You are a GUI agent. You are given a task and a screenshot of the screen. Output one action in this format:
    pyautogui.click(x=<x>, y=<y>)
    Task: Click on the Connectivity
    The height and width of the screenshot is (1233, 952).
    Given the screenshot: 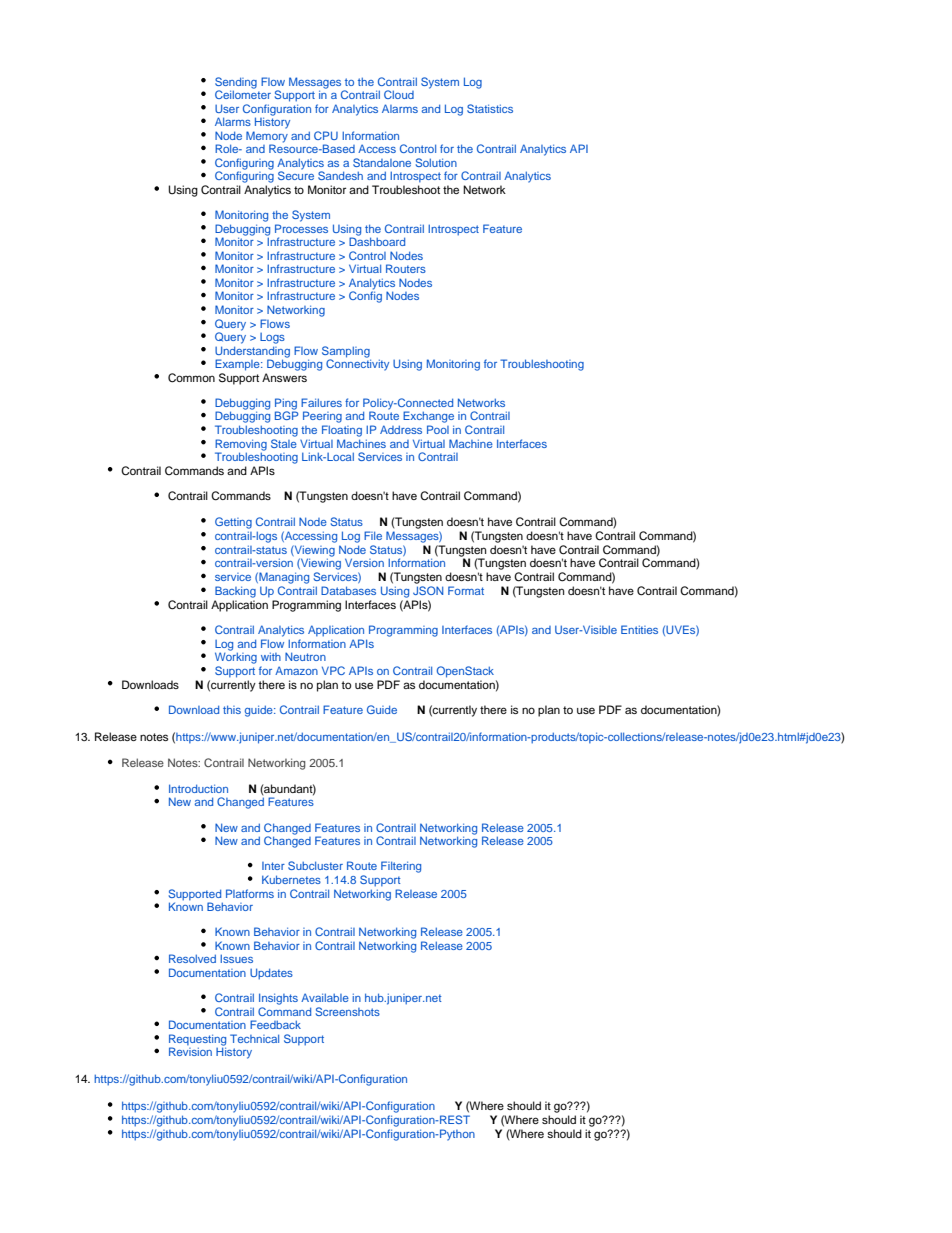 What is the action you would take?
    pyautogui.click(x=357, y=364)
